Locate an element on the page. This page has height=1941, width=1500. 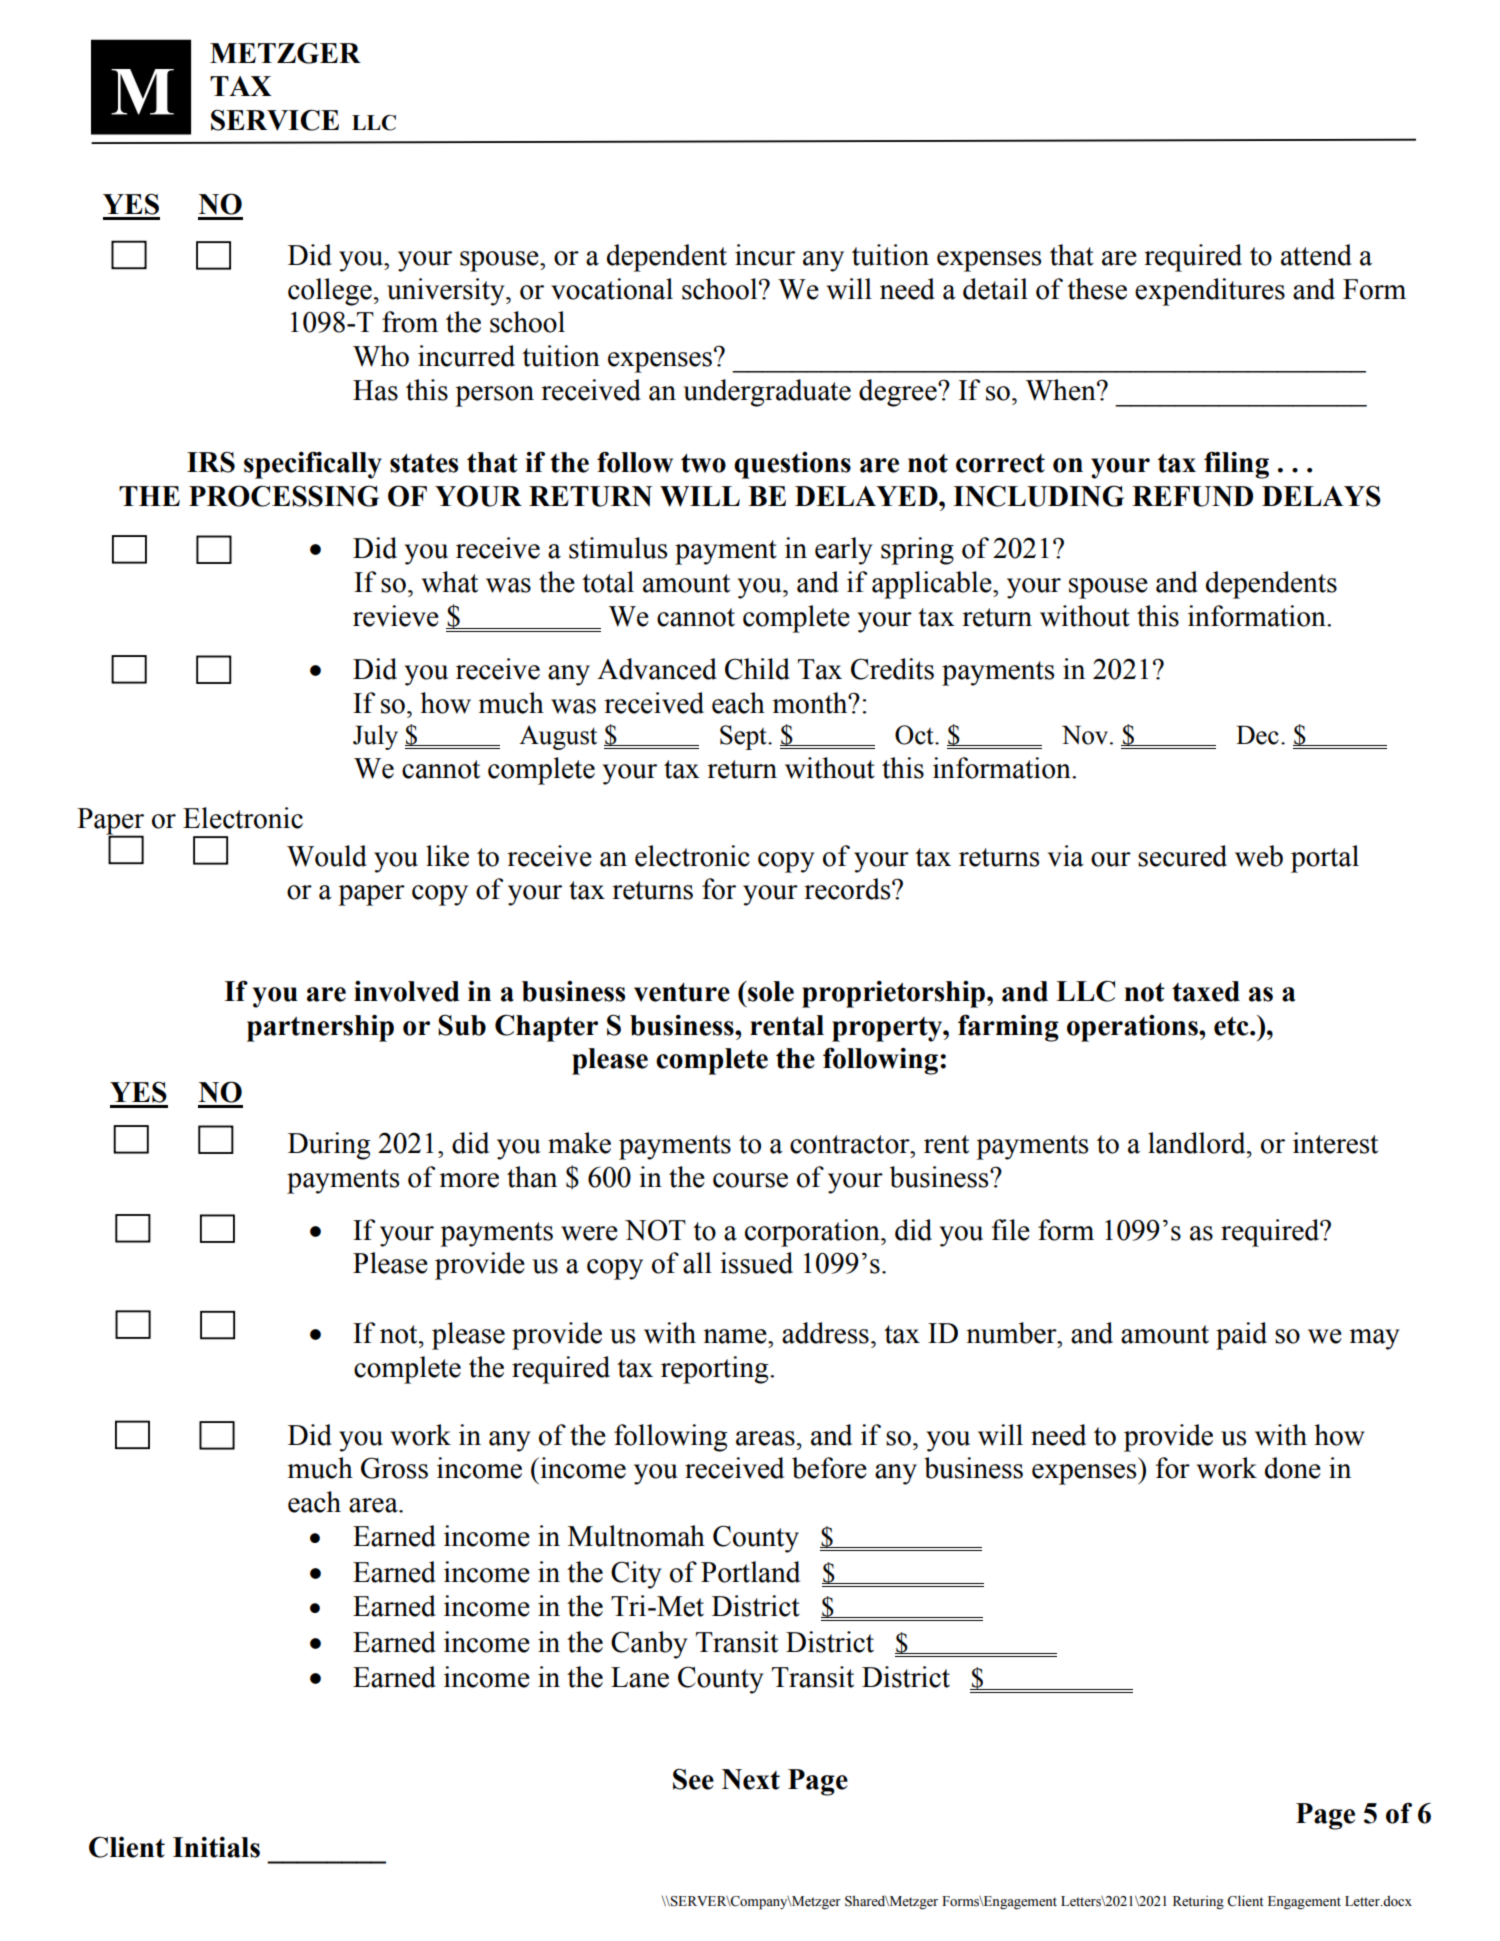
paid is located at coordinates (1241, 1336).
